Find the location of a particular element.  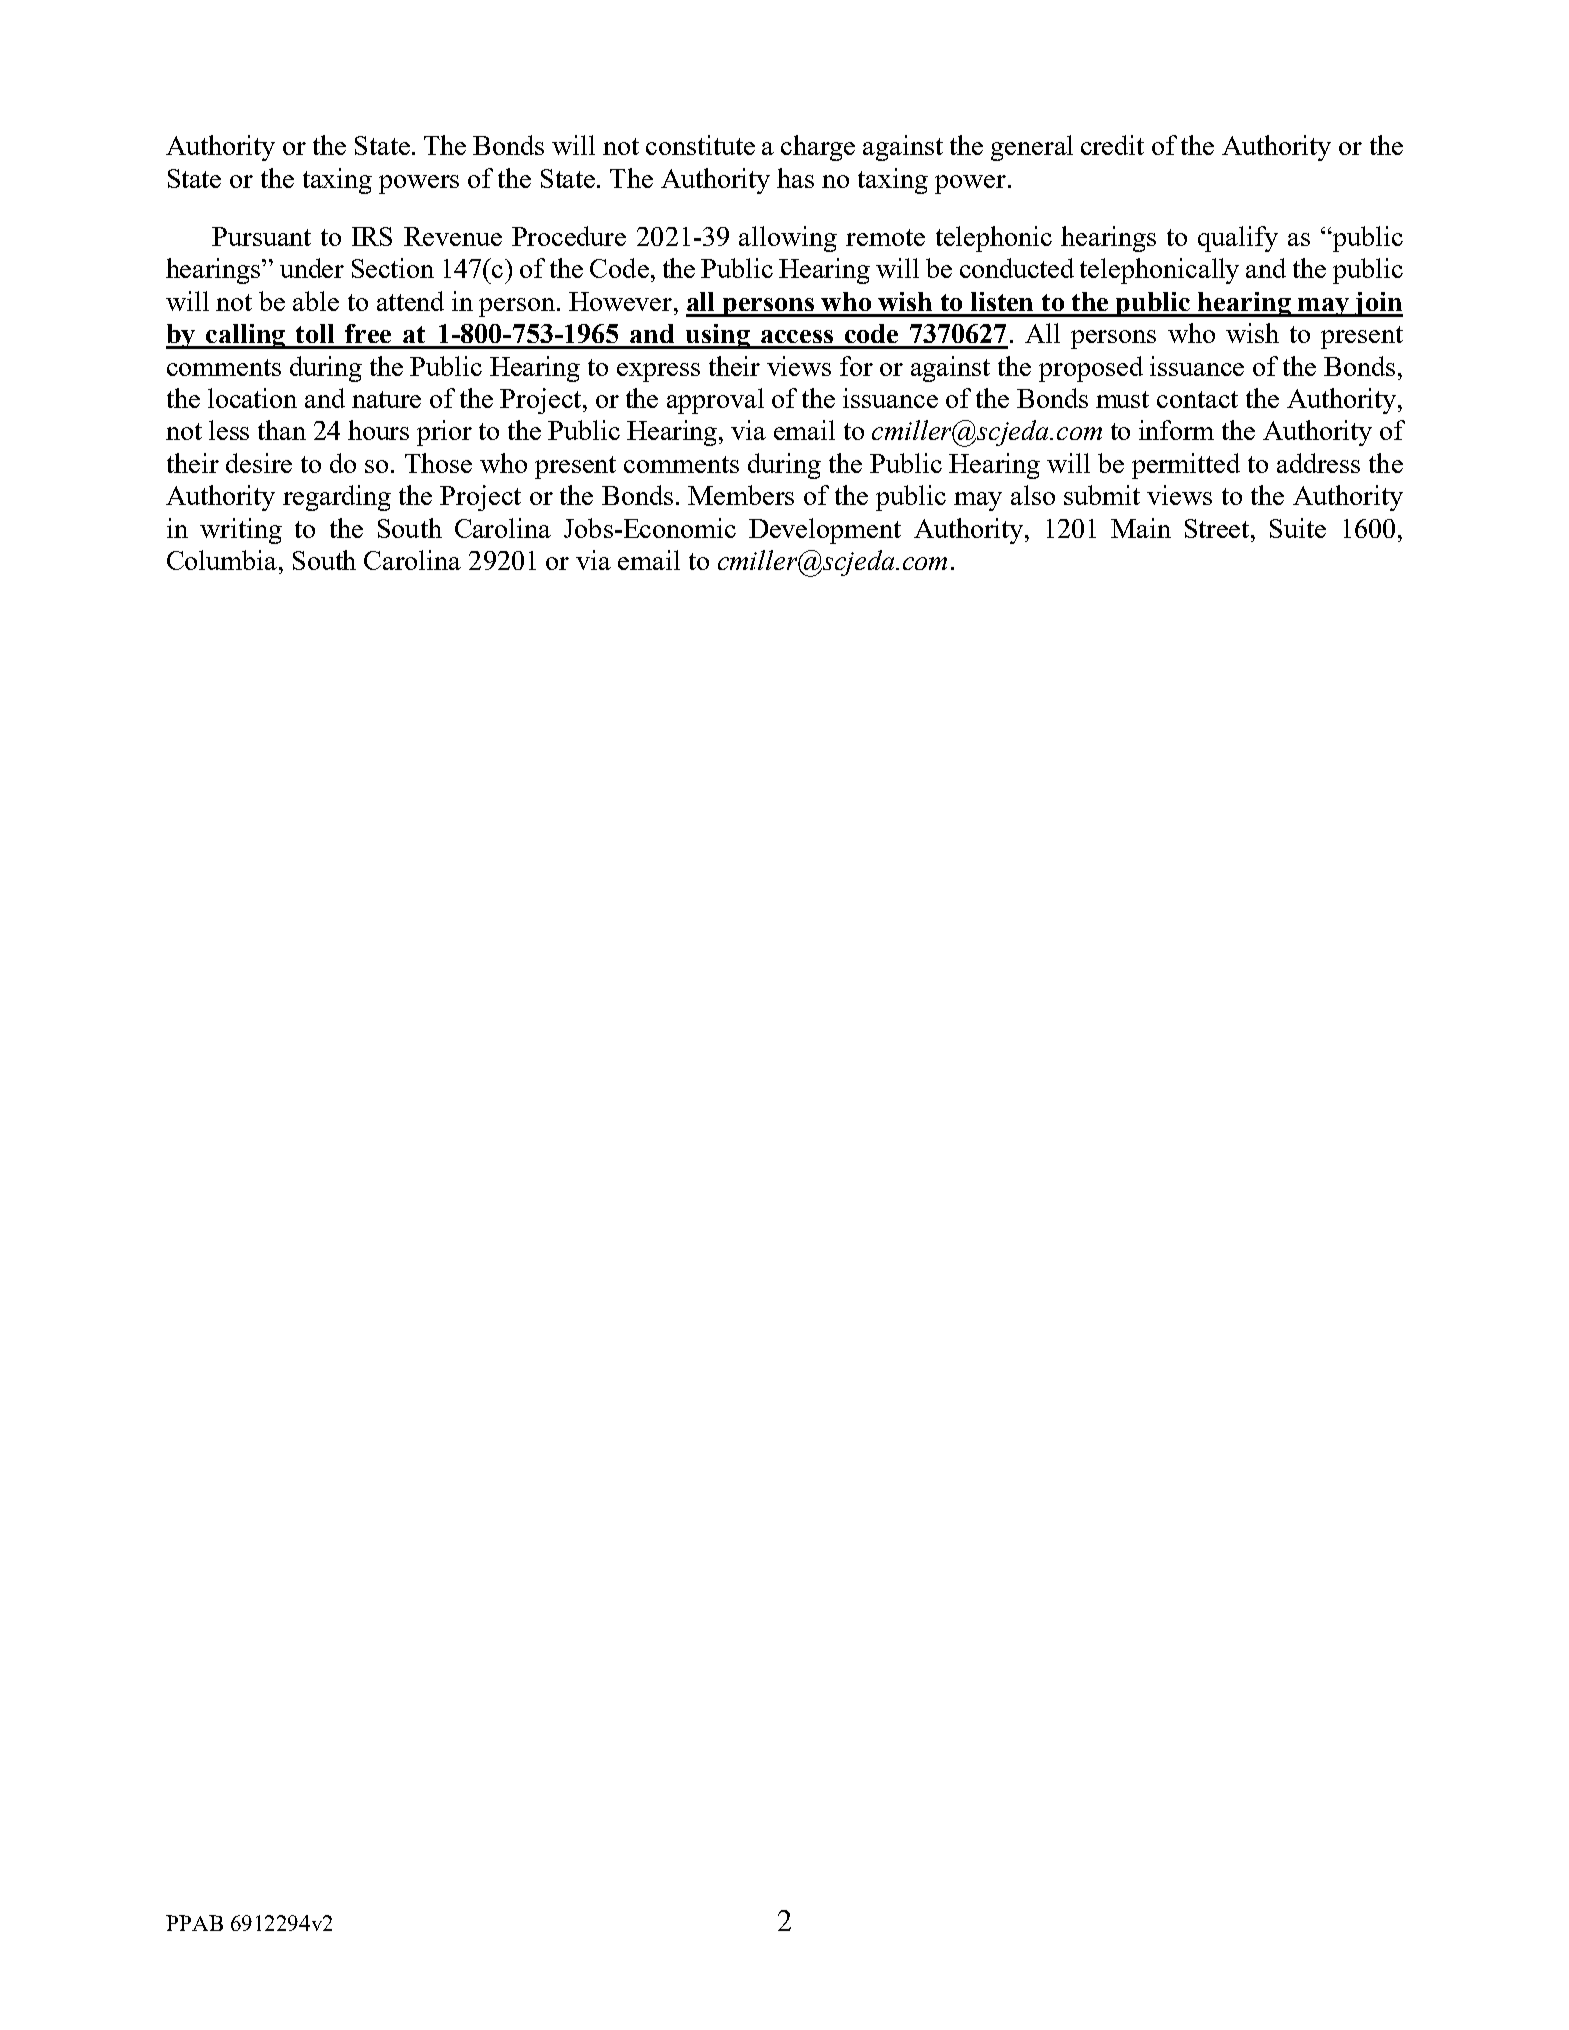

approval is located at coordinates (715, 401).
